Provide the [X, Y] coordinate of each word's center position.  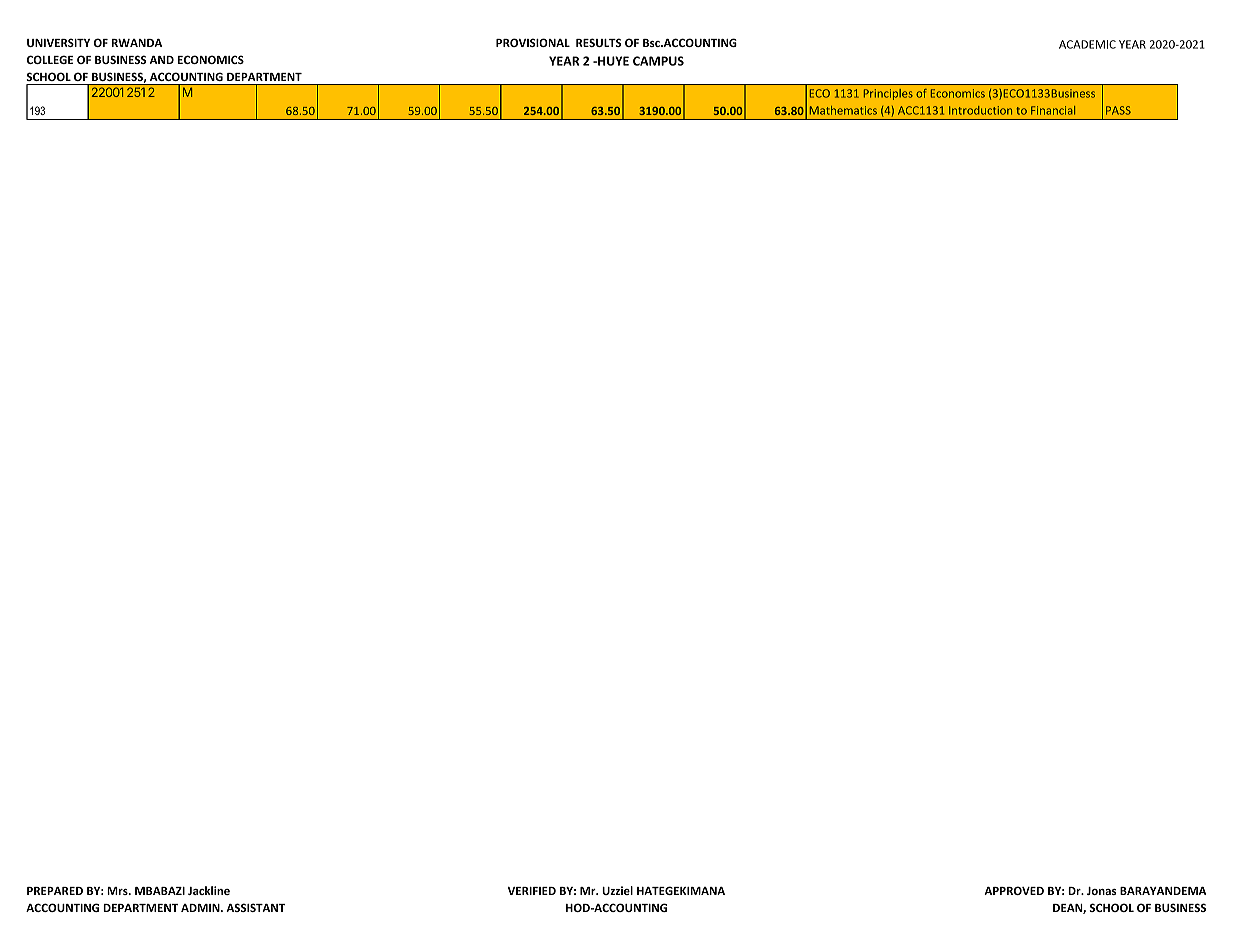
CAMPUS [658, 61]
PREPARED [55, 891]
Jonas [1102, 891]
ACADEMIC [1087, 44]
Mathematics [843, 110]
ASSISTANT [255, 907]
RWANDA [137, 43]
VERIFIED [532, 891]
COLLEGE [50, 59]
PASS [1118, 110]
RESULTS [599, 42]
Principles [888, 94]
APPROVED [1014, 890]
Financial [1053, 110]
